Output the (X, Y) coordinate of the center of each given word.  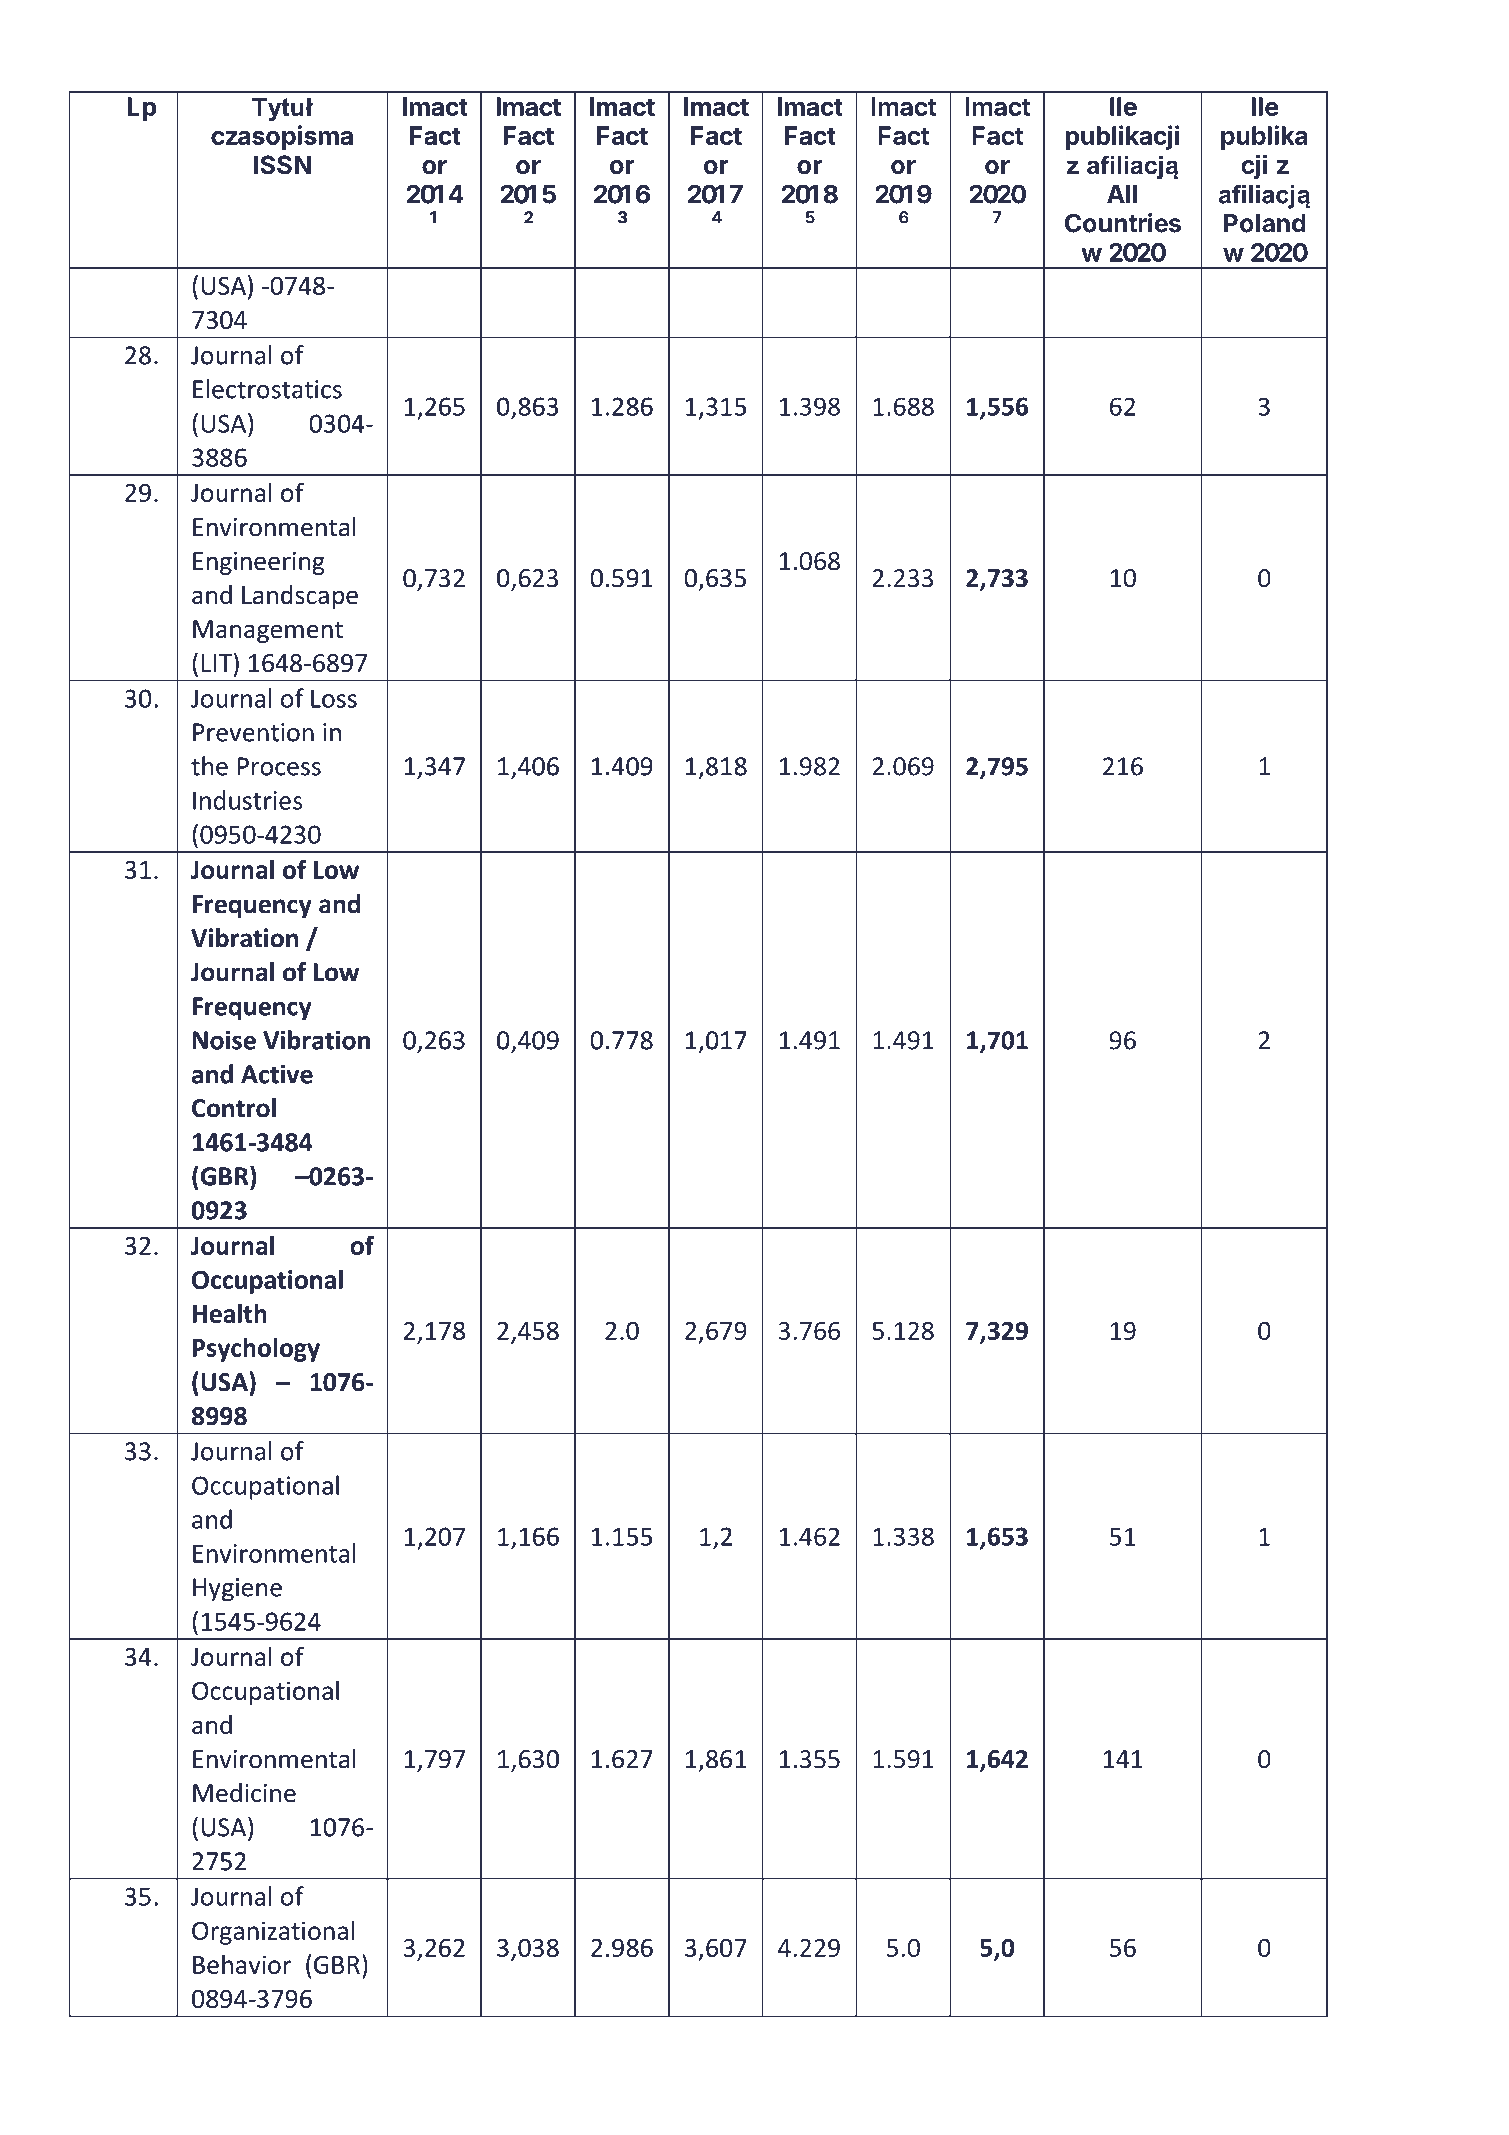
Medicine (244, 1793)
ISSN (282, 165)
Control (234, 1108)
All (1122, 194)
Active (277, 1074)
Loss (334, 698)
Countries (1123, 223)
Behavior (242, 1964)
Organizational (273, 1932)
